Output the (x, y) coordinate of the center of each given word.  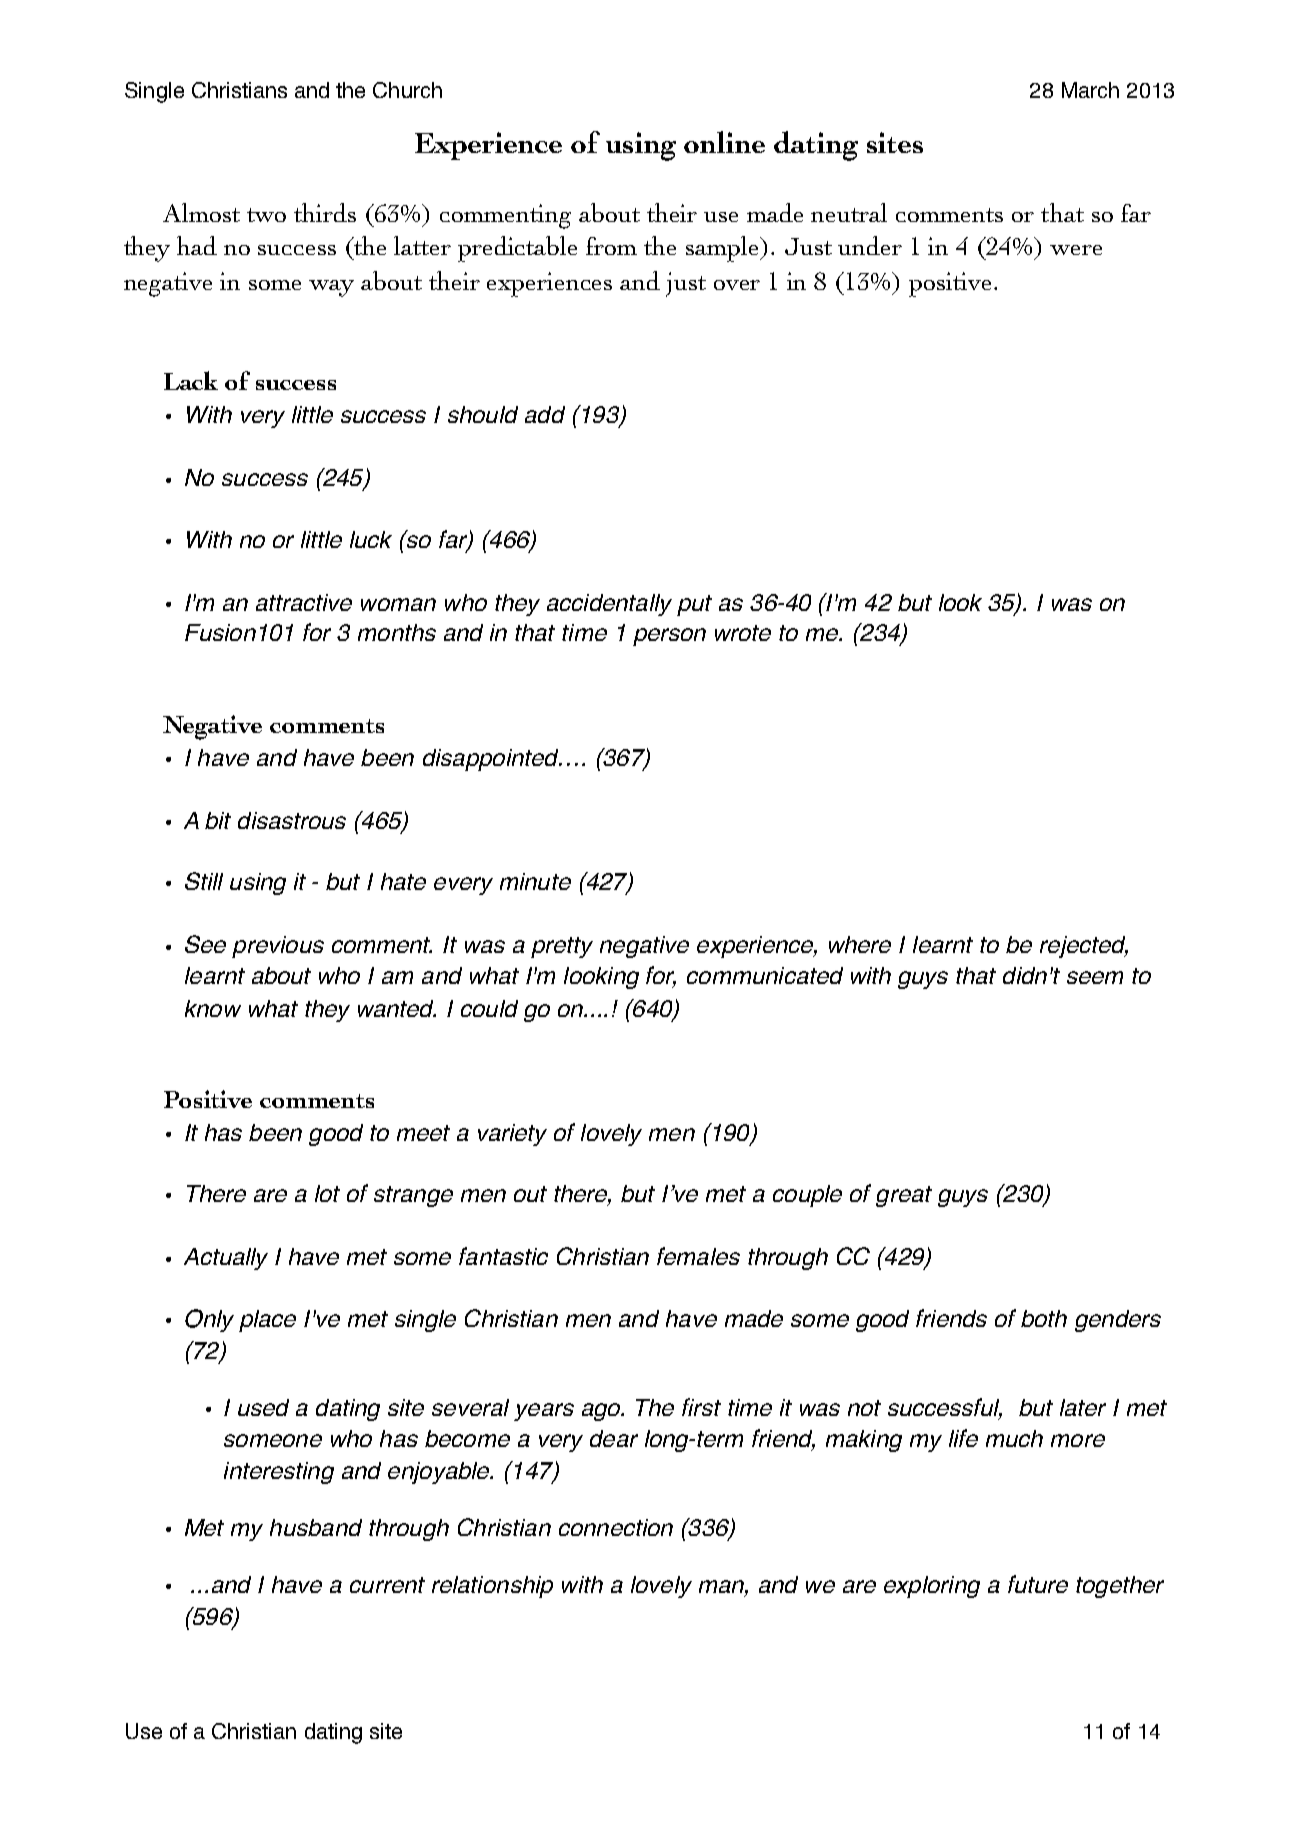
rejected (1084, 947)
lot (327, 1193)
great (904, 1196)
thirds (325, 212)
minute (535, 881)
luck (371, 539)
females (698, 1256)
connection (616, 1527)
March (1090, 90)
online (724, 142)
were (1076, 250)
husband (316, 1527)
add (545, 414)
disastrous (292, 820)
